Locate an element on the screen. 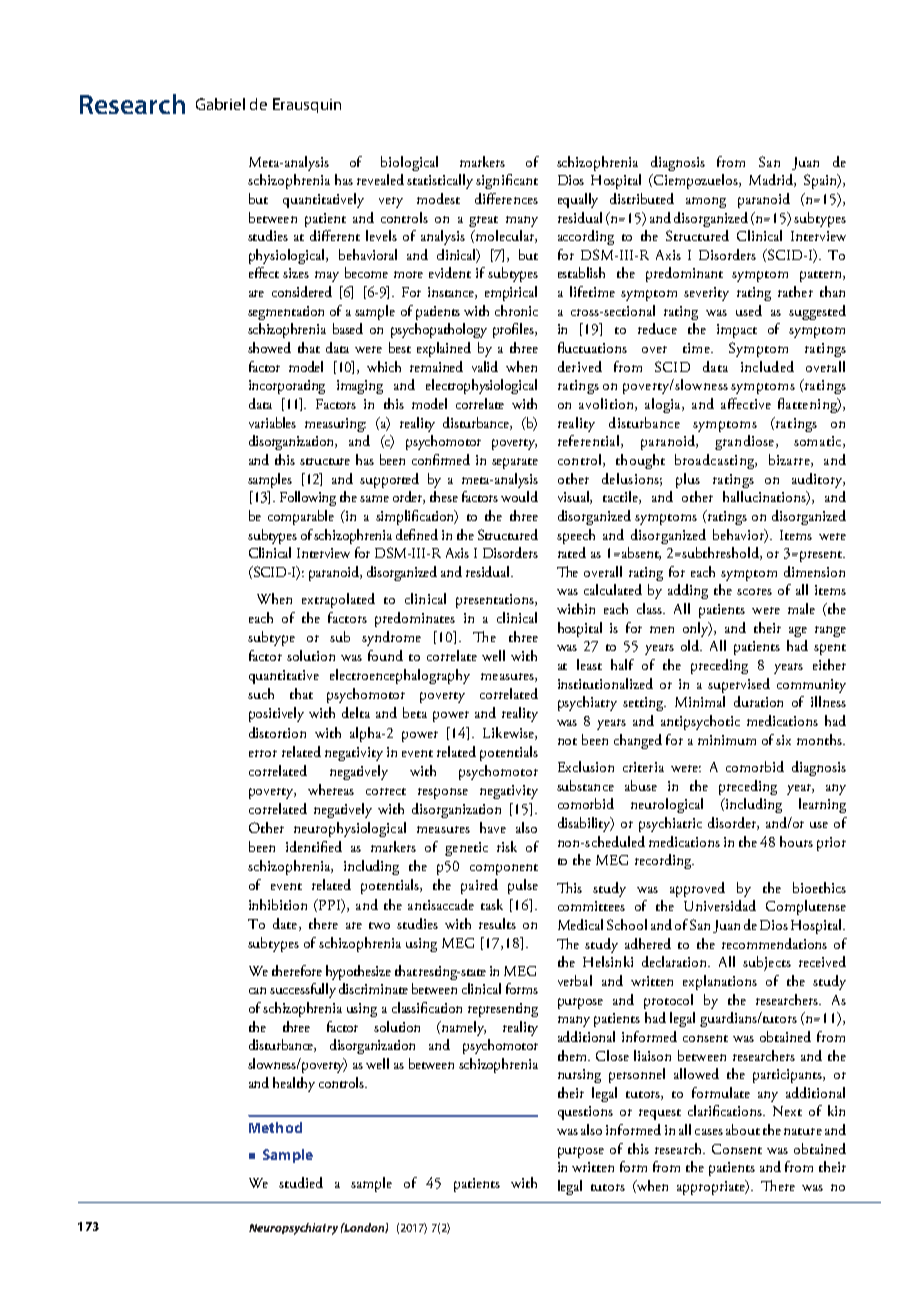  Gabriel is located at coordinates (220, 104).
